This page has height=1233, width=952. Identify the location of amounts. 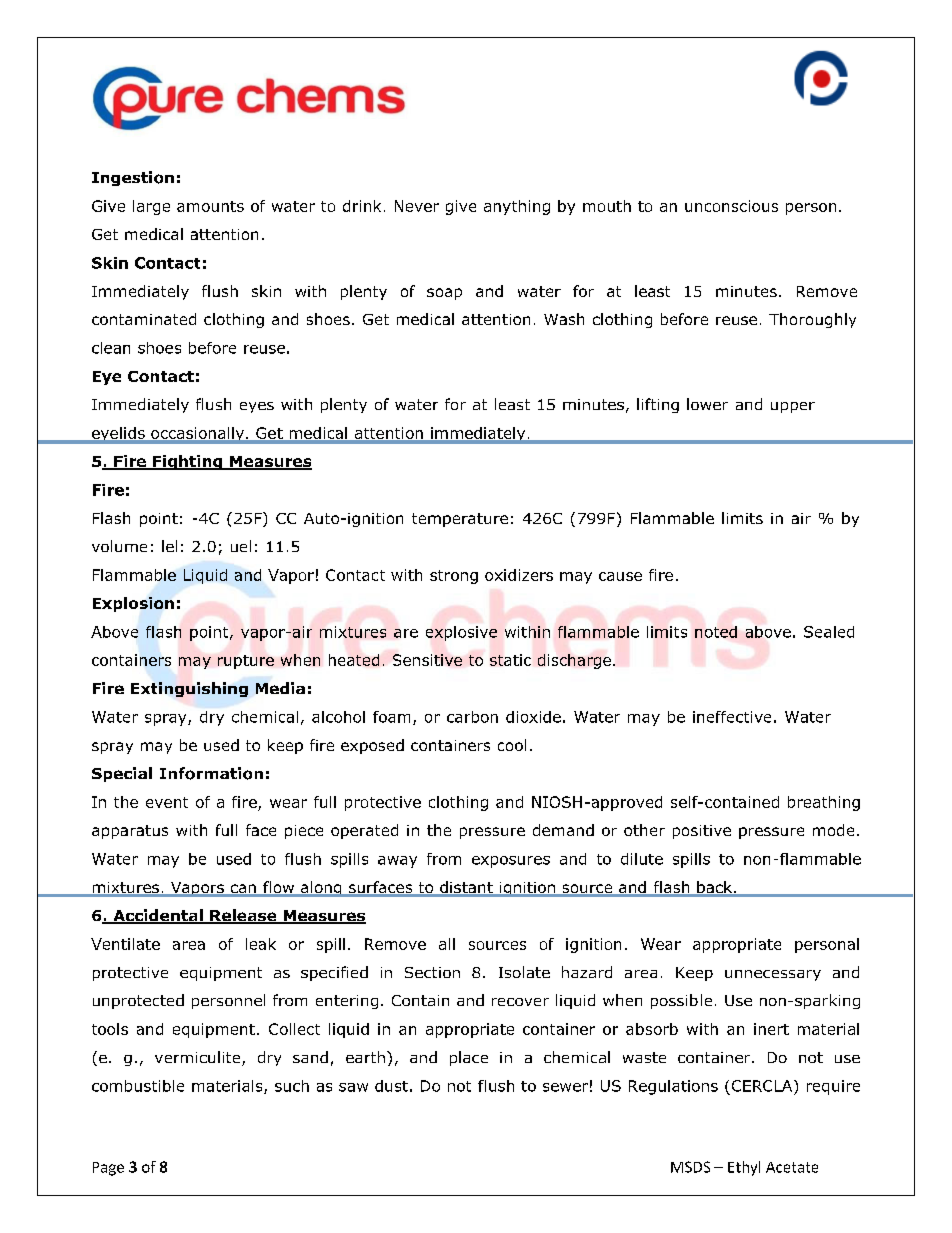
(210, 206).
